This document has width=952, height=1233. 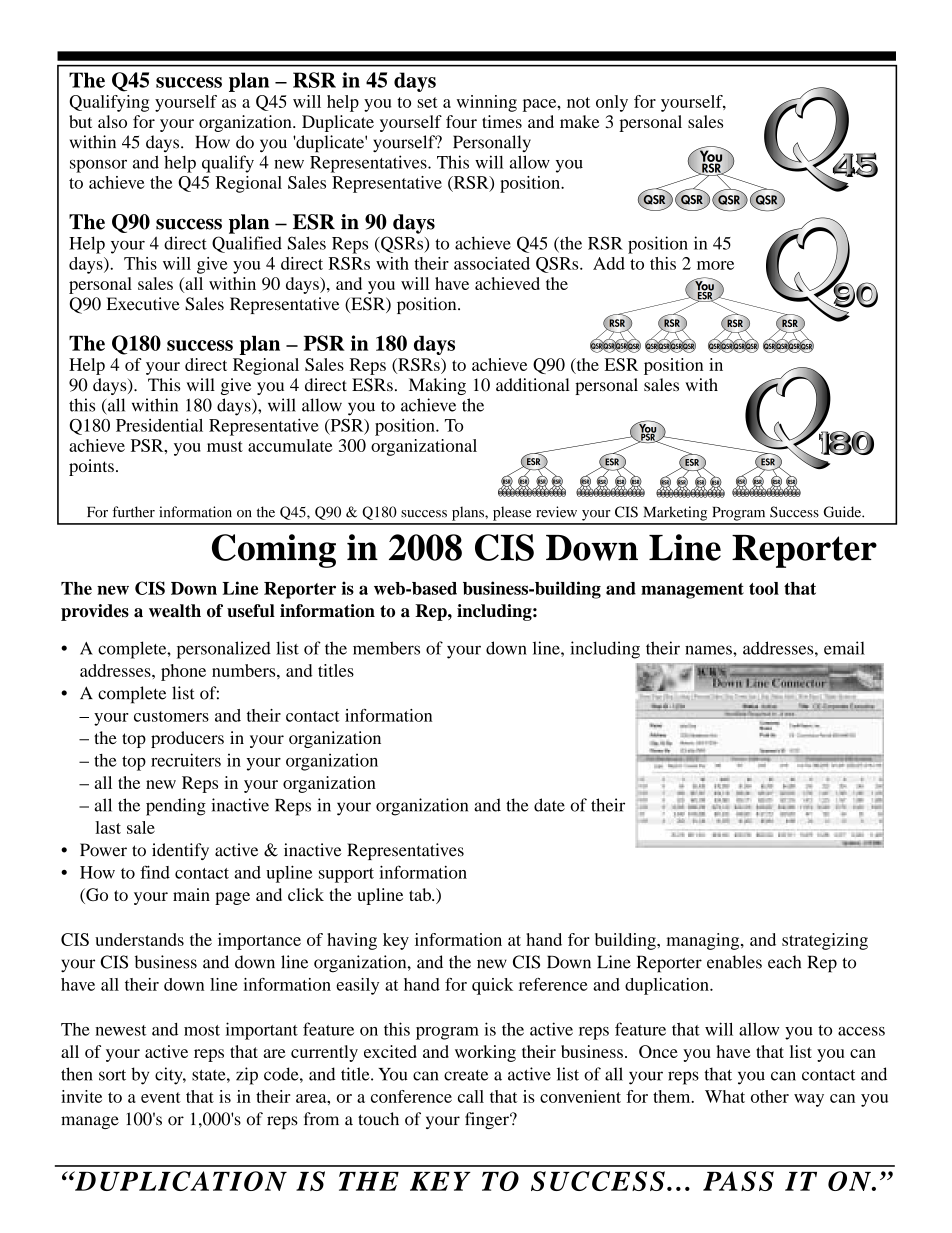 What do you see at coordinates (161, 1097) in the document?
I see `event` at bounding box center [161, 1097].
